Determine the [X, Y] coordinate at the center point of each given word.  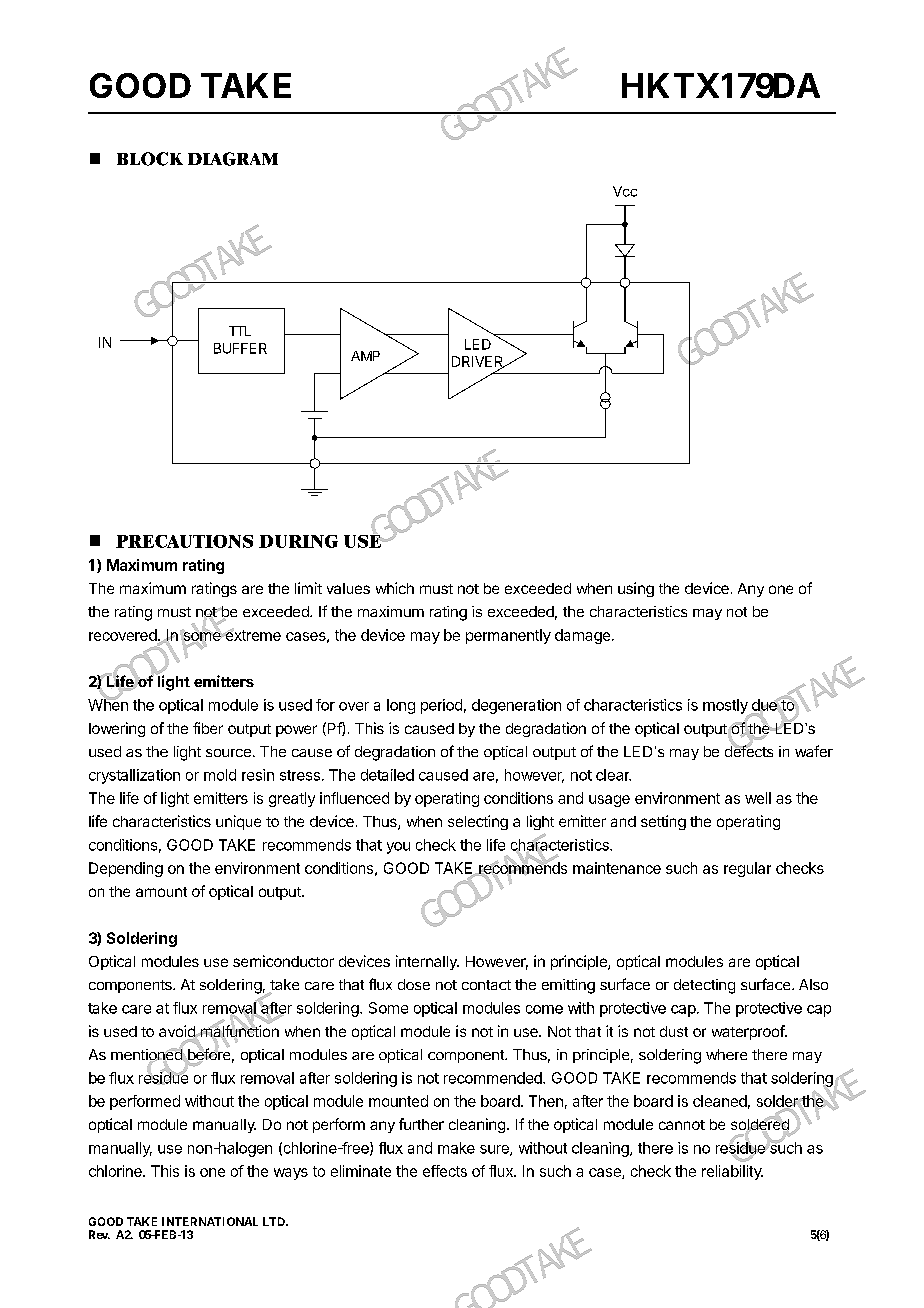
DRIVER [479, 362]
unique [238, 822]
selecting [478, 822]
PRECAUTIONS [184, 541]
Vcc [625, 191]
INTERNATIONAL [210, 1221]
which [395, 588]
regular [747, 869]
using [636, 589]
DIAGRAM [233, 159]
